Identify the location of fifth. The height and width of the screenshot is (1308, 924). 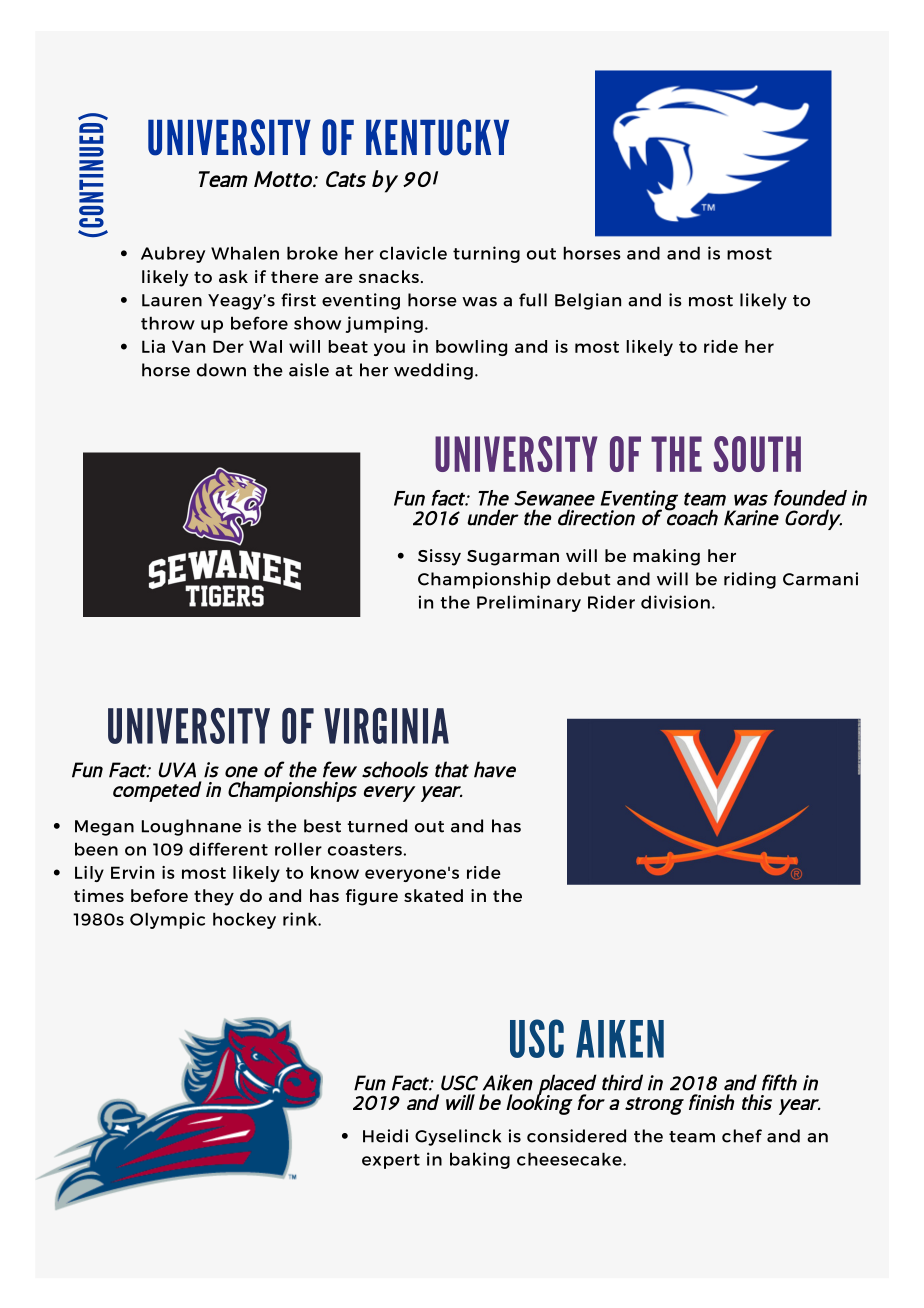
(779, 1082).
